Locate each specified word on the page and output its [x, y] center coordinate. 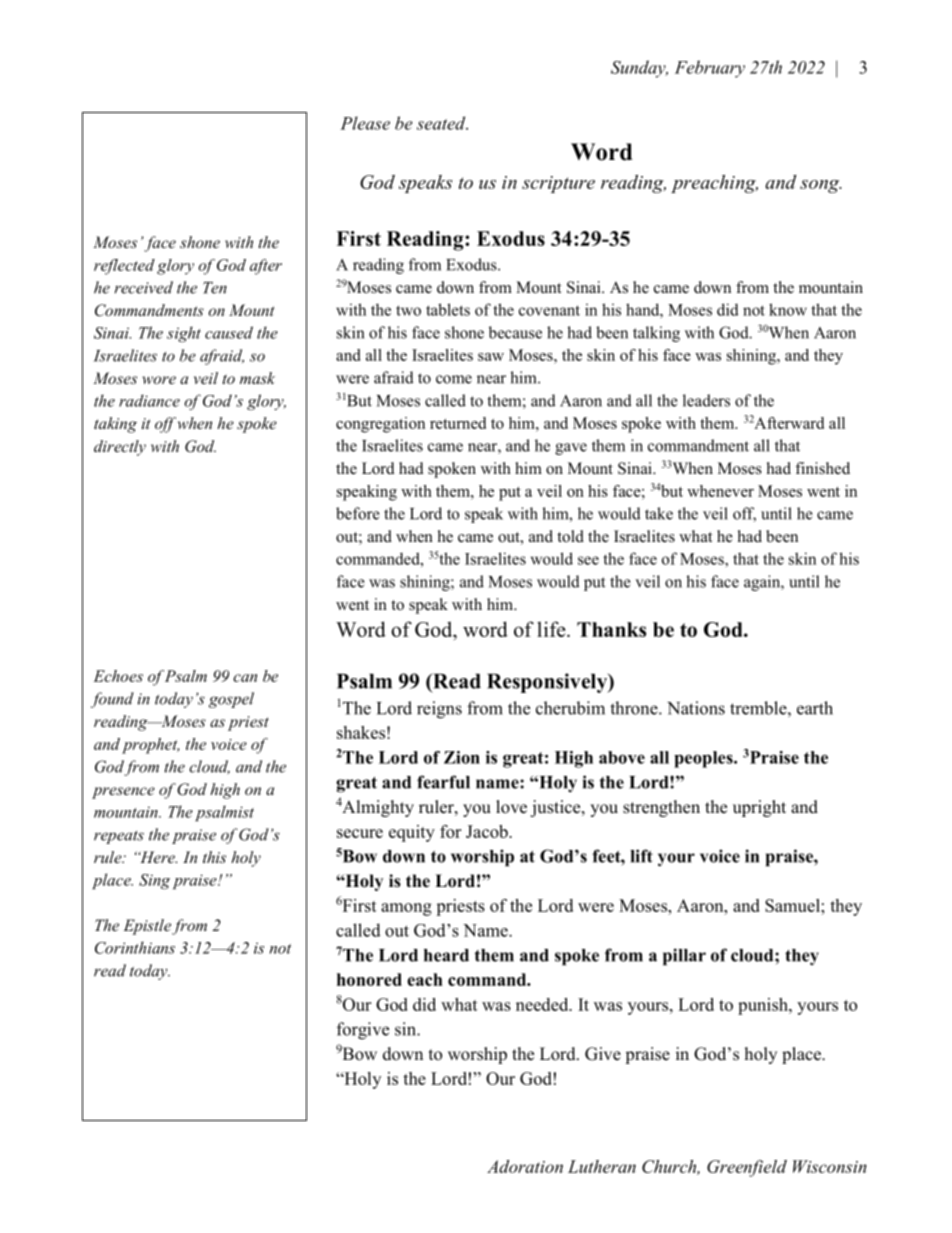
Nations [696, 708]
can [245, 678]
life [552, 629]
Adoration [525, 1166]
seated [442, 123]
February [710, 69]
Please [365, 123]
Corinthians [135, 947]
